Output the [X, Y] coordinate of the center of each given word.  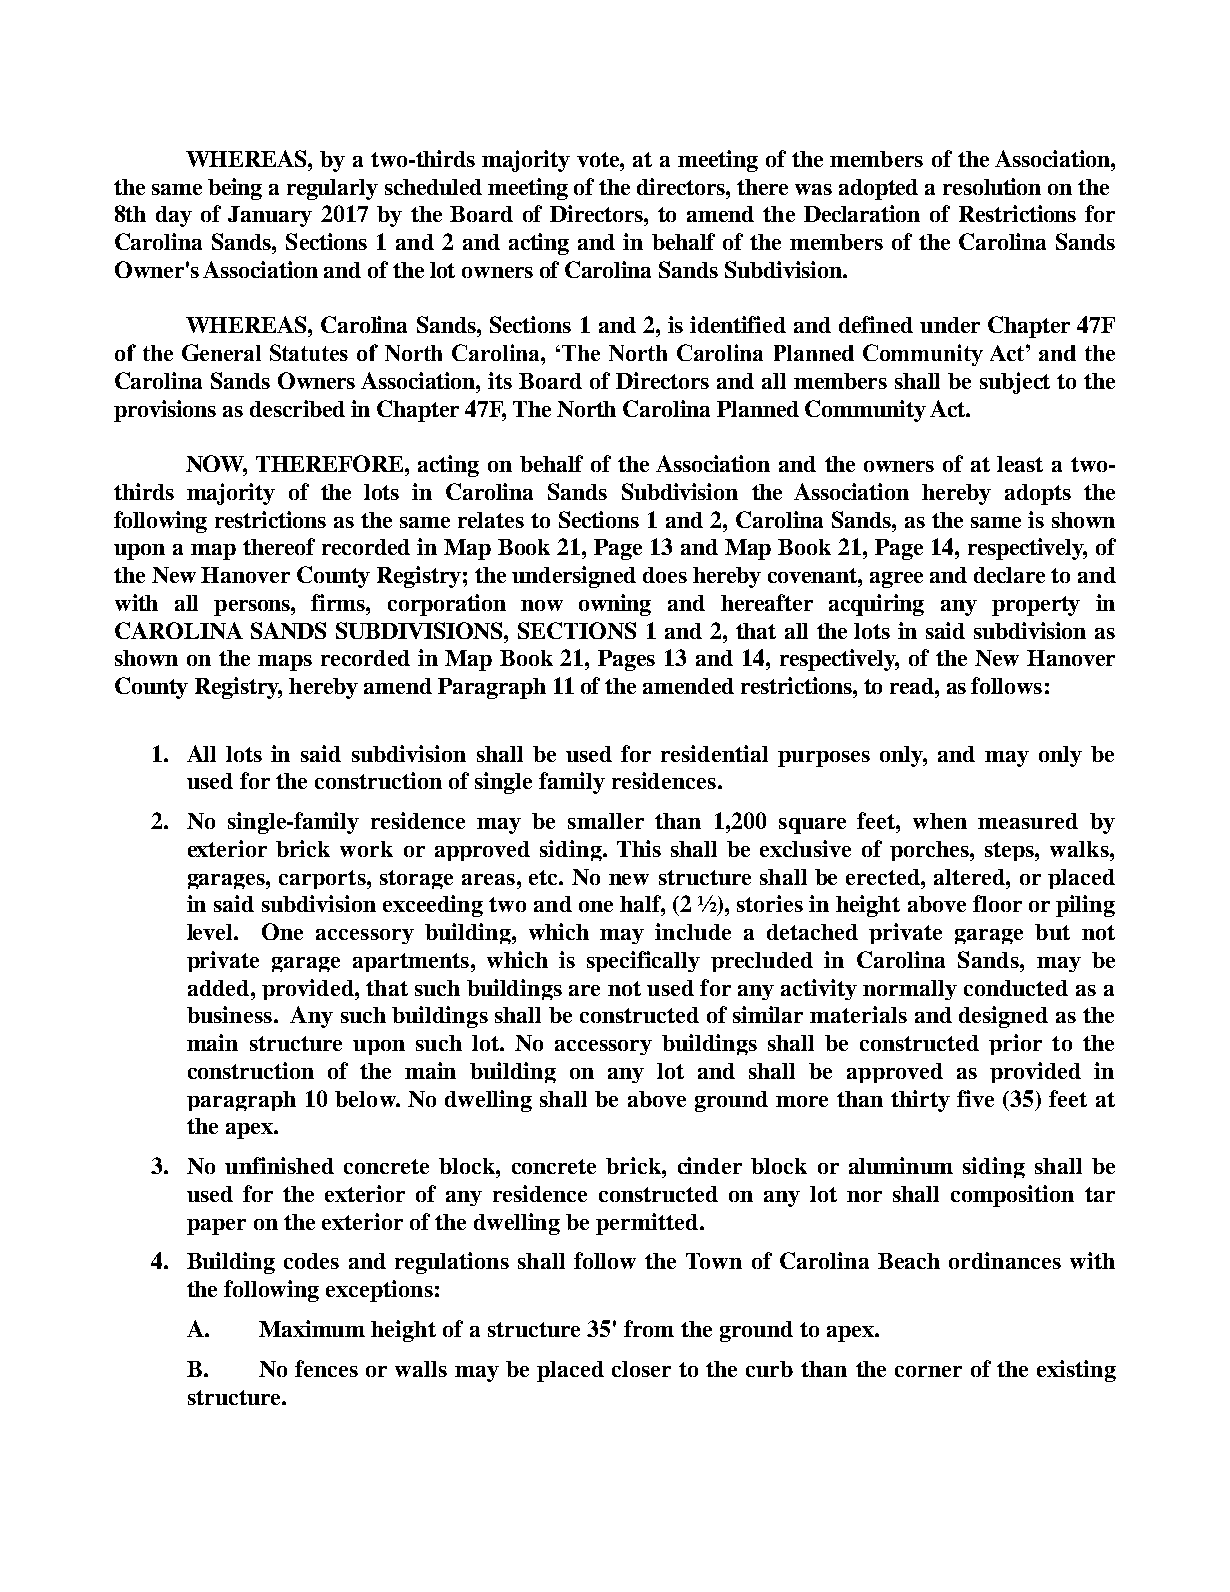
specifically [643, 961]
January [270, 216]
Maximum [312, 1328]
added [220, 988]
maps [285, 663]
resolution [992, 186]
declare [1009, 575]
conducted [1016, 988]
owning [615, 605]
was [813, 189]
